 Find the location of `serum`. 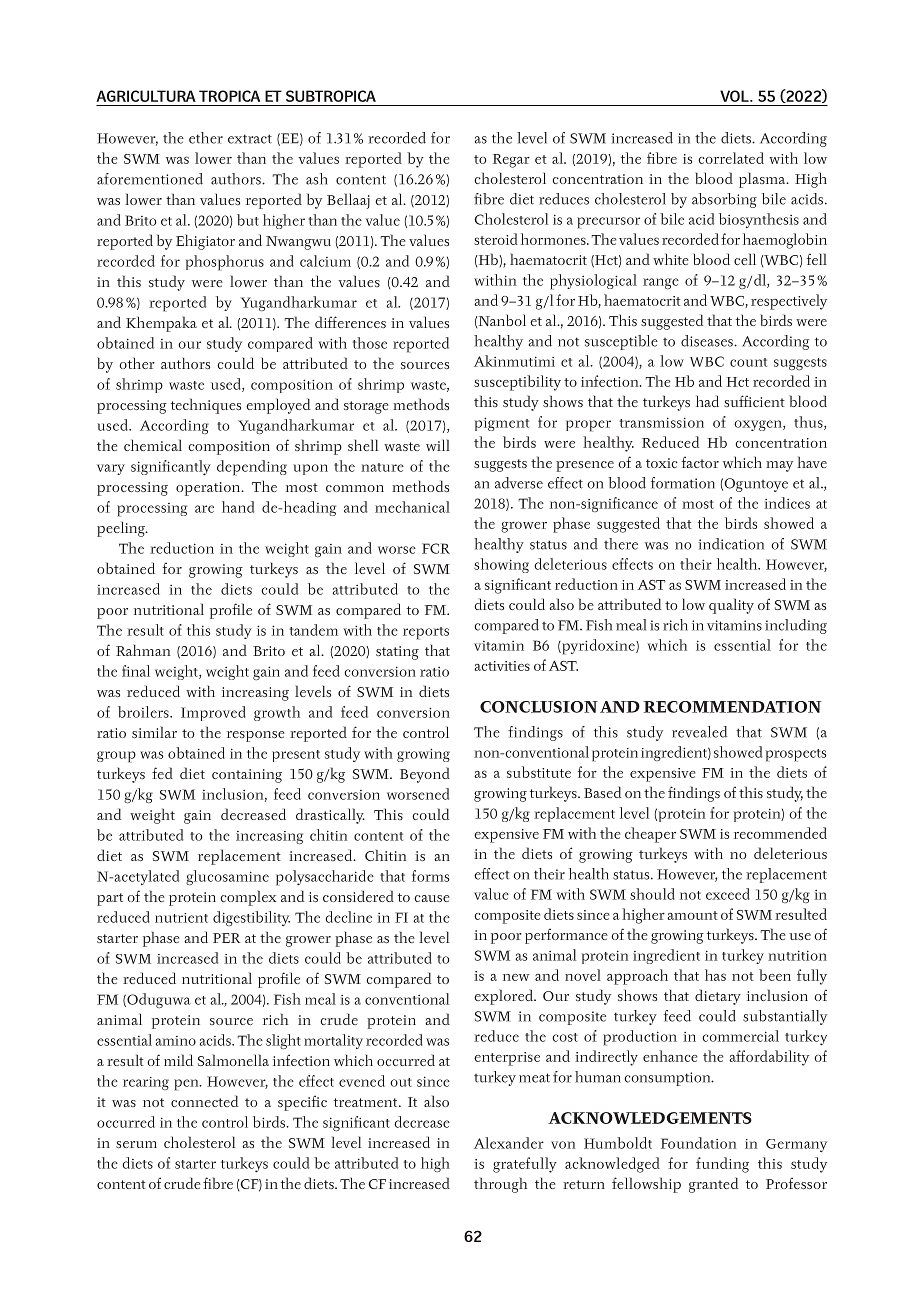

serum is located at coordinates (136, 1144).
